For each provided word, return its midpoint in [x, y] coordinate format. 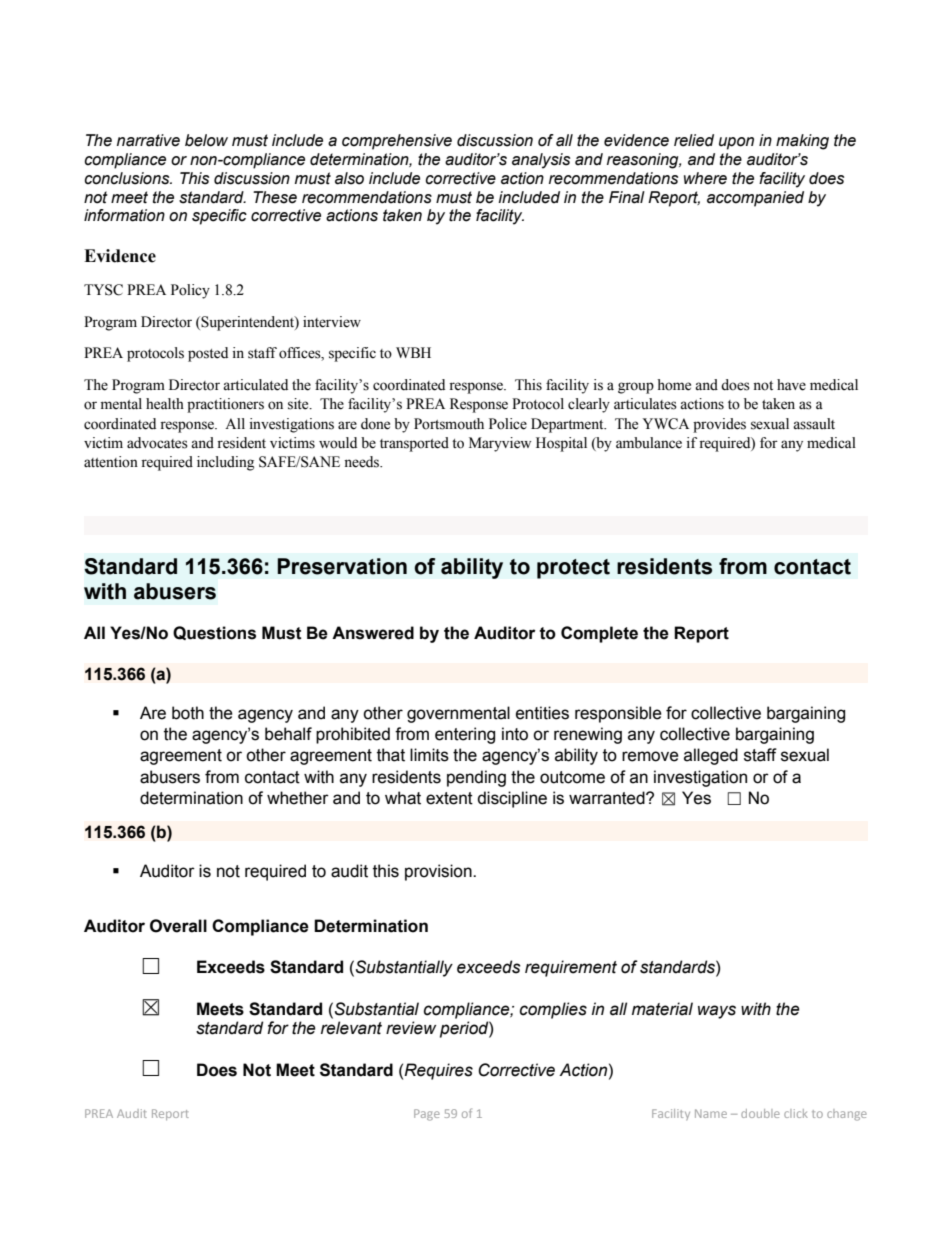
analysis [541, 161]
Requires [438, 1071]
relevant [351, 1028]
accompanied [755, 199]
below [206, 140]
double [760, 1113]
